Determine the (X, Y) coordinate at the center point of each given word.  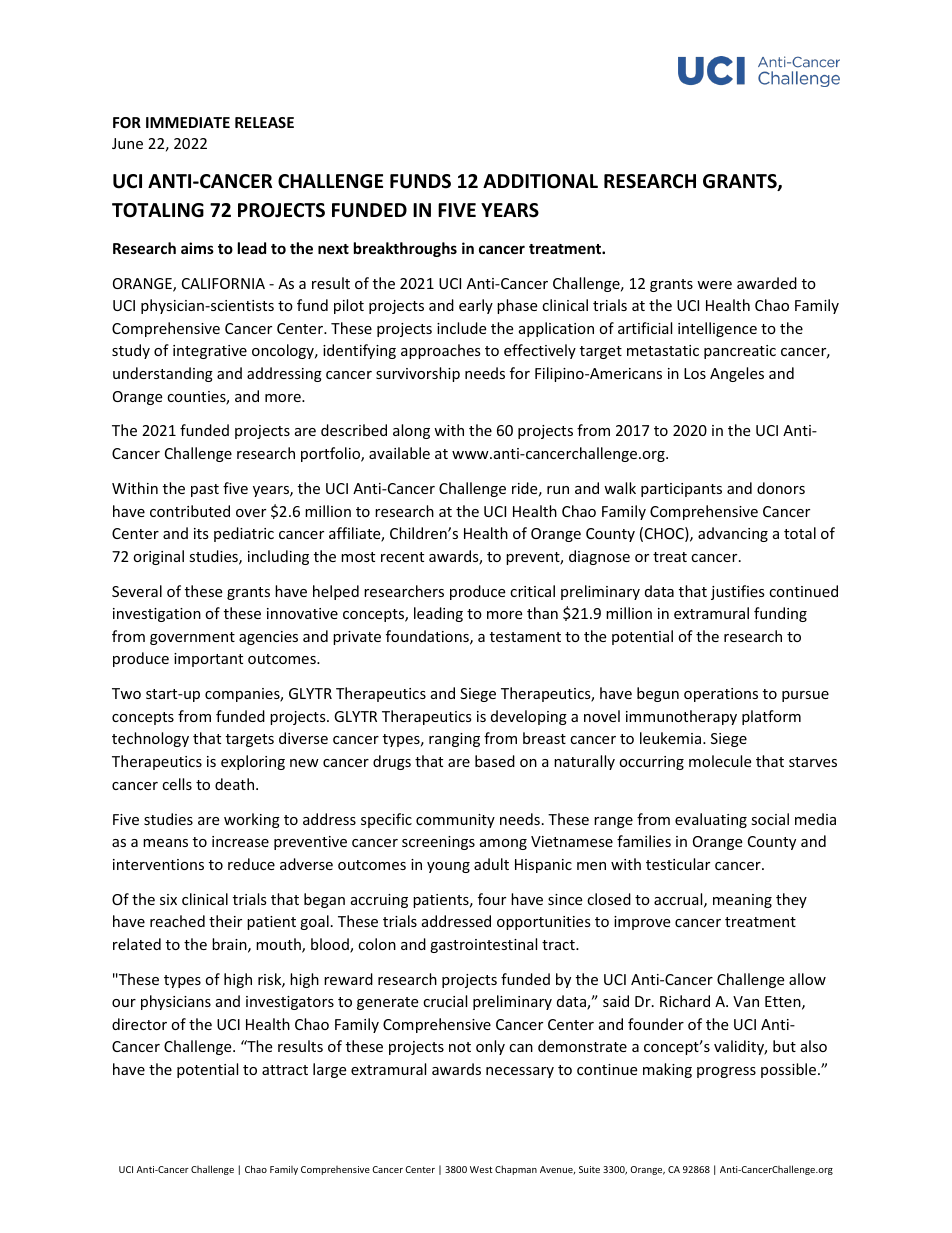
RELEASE (264, 122)
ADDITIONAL (540, 181)
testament (525, 637)
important (208, 660)
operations (721, 695)
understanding (163, 374)
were (714, 285)
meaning (742, 901)
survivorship (418, 374)
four (492, 899)
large (329, 1070)
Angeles (737, 374)
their (225, 921)
